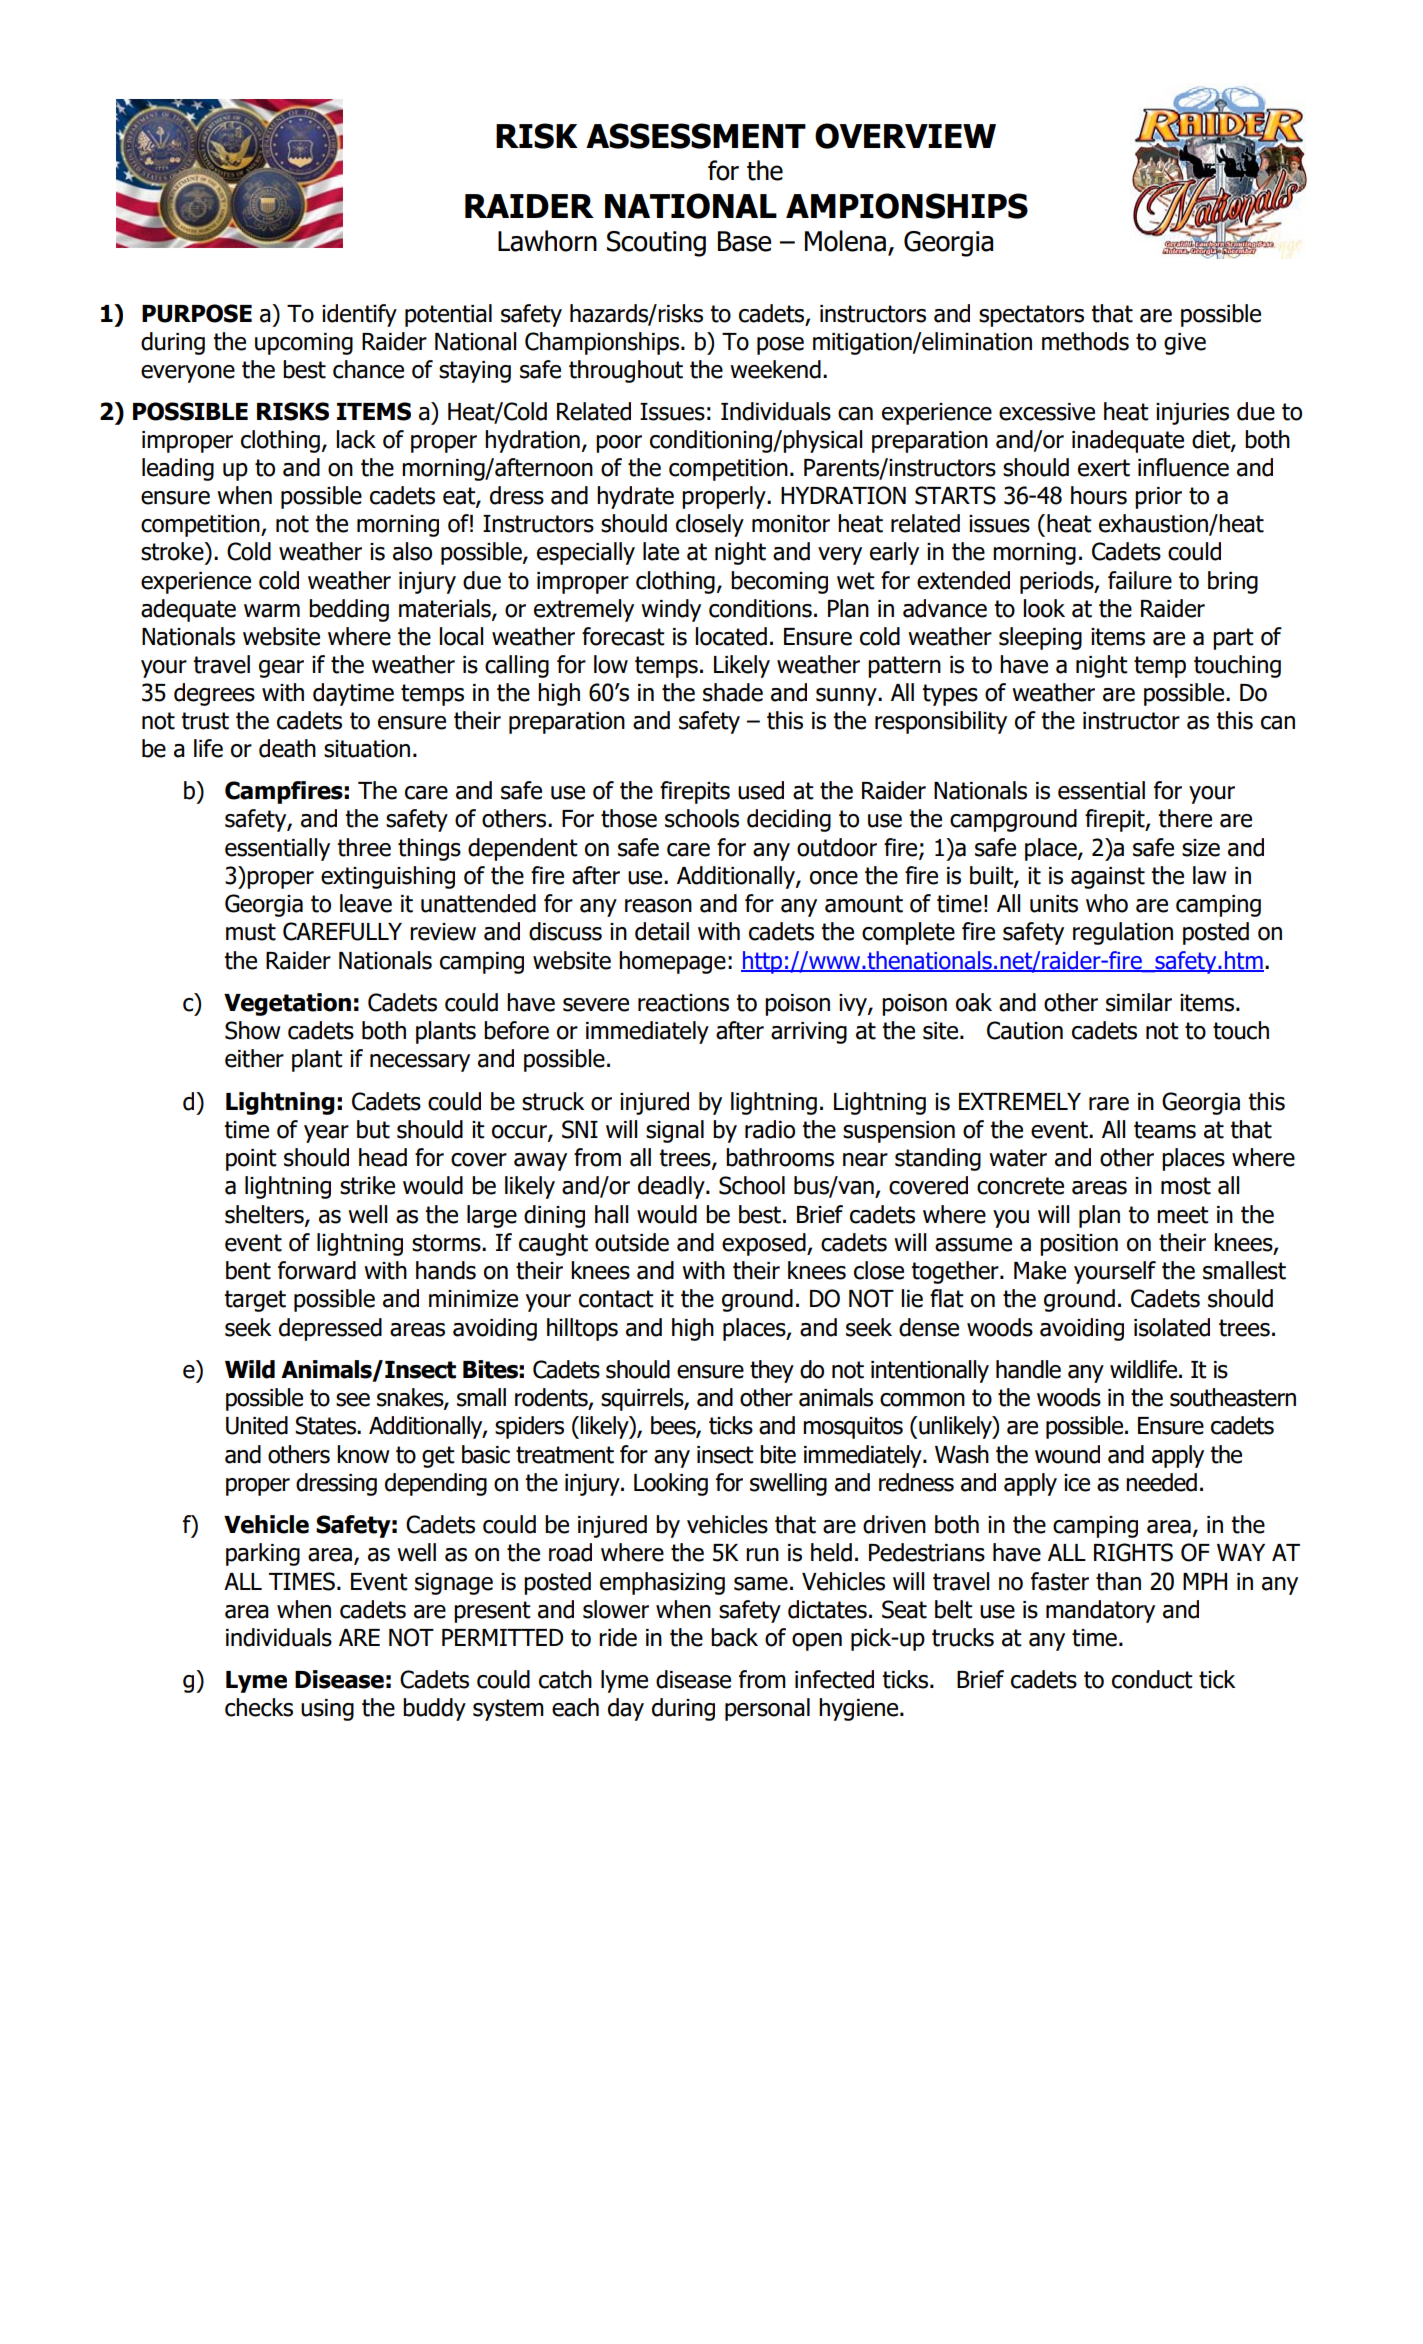 The width and height of the page is (1423, 2344). Describe the element at coordinates (327, 1710) in the page. I see `using` at that location.
